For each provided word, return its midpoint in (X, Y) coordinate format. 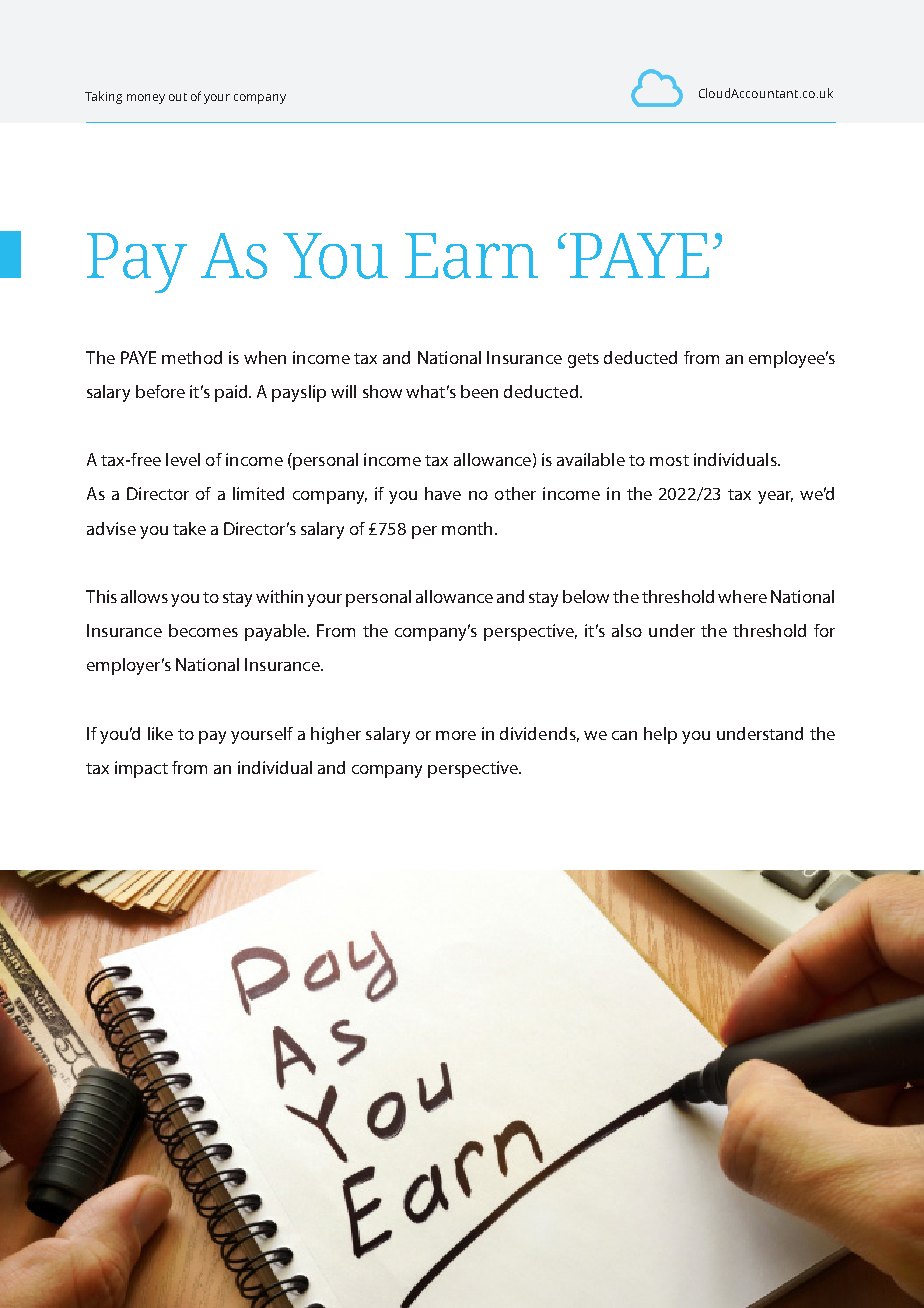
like (160, 733)
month (467, 528)
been (479, 391)
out (178, 97)
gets (583, 360)
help (660, 735)
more (456, 735)
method (192, 357)
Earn (471, 256)
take (189, 528)
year (775, 497)
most (669, 460)
